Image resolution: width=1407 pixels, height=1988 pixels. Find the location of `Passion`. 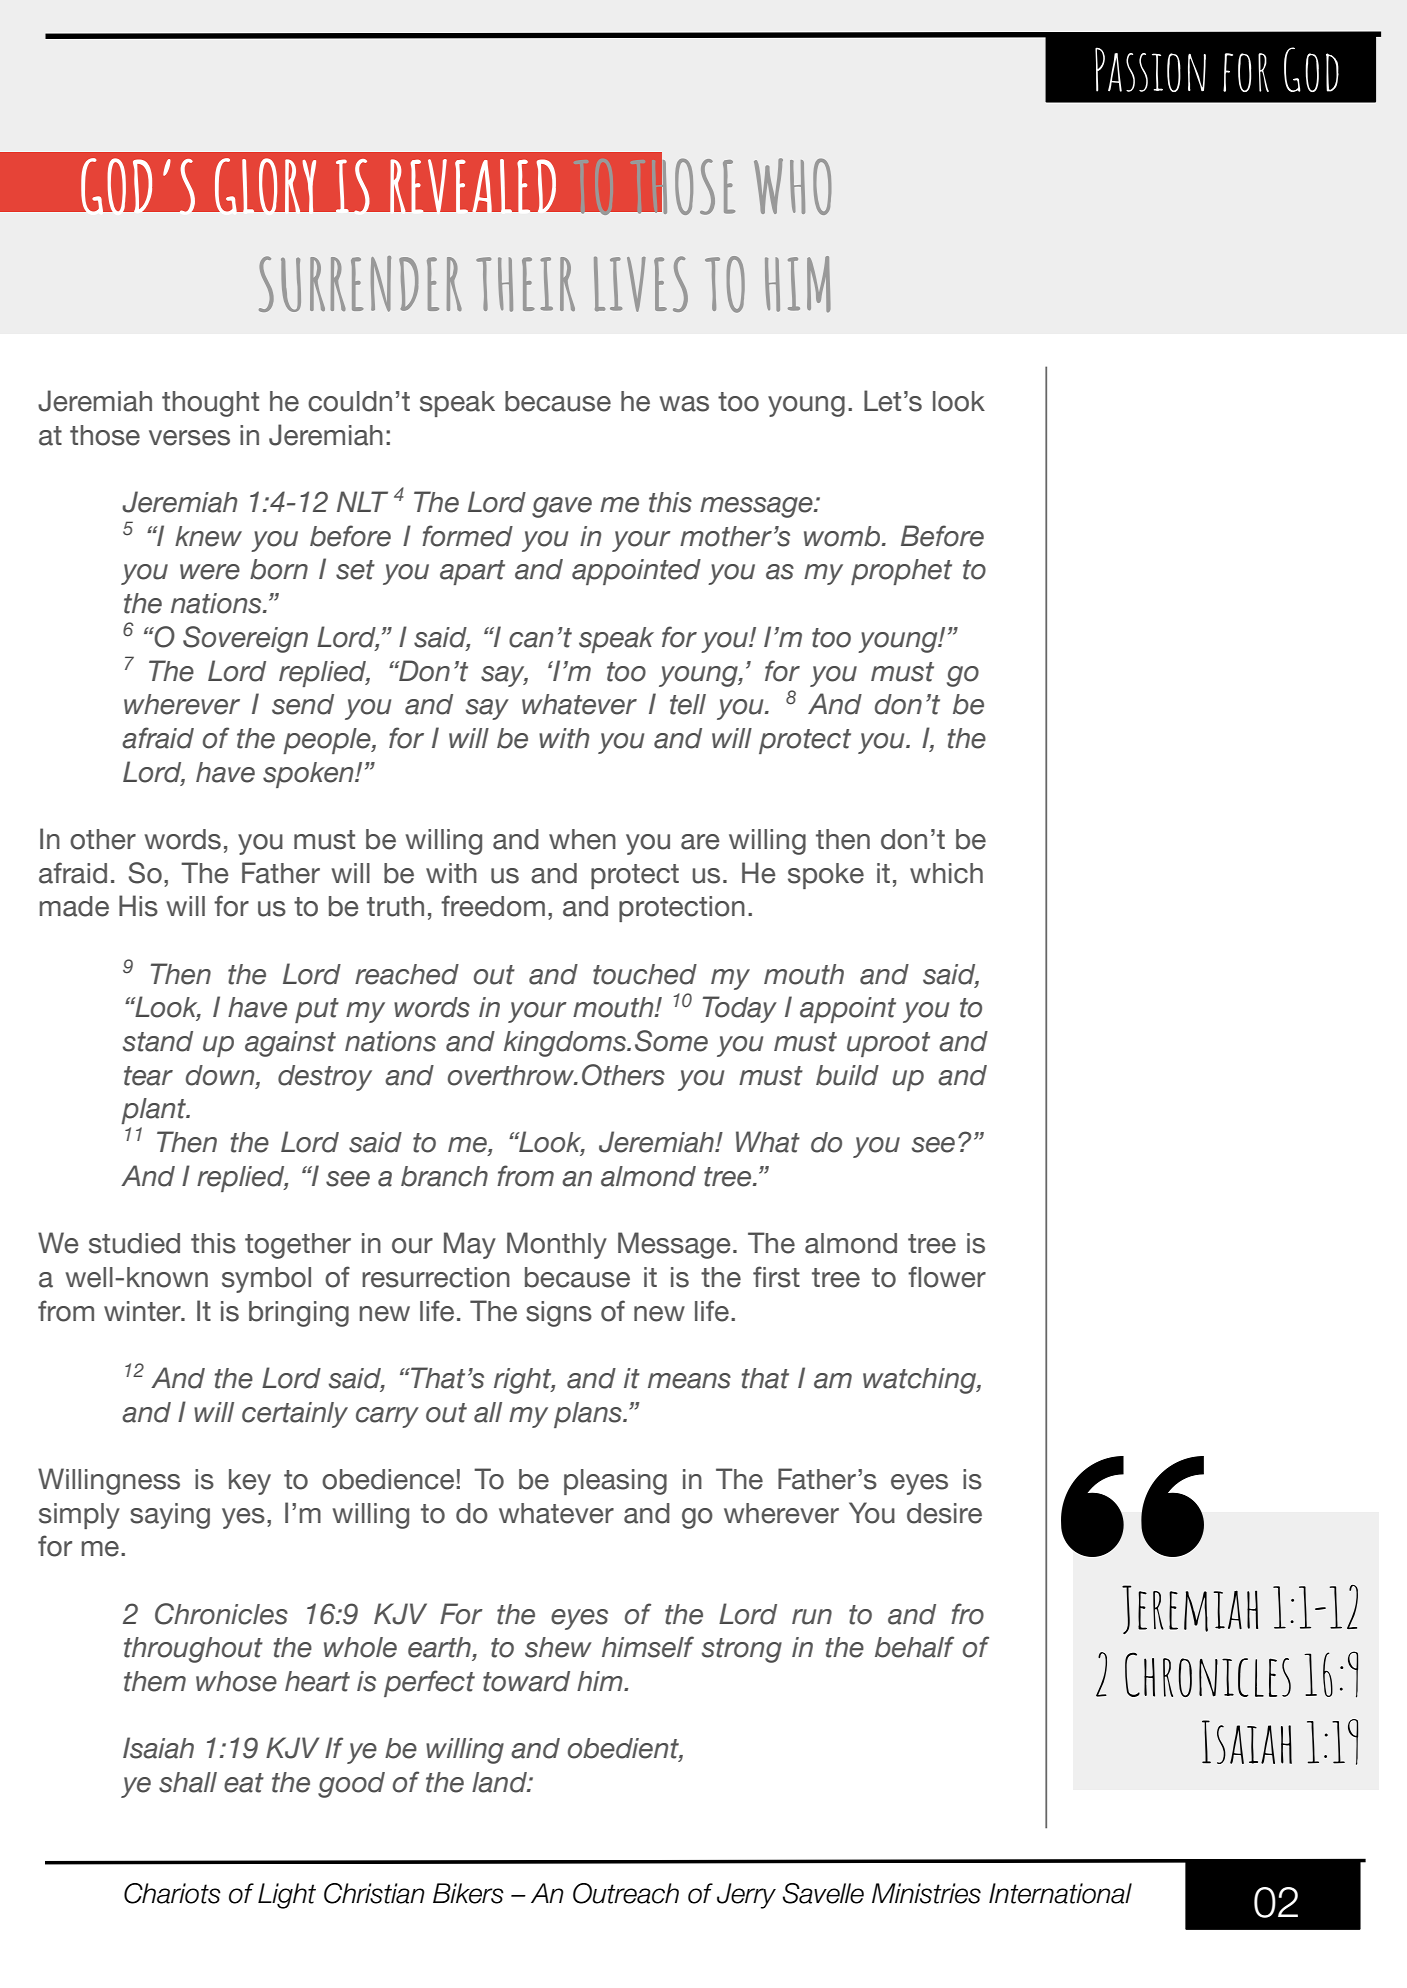

Passion is located at coordinates (1150, 69).
